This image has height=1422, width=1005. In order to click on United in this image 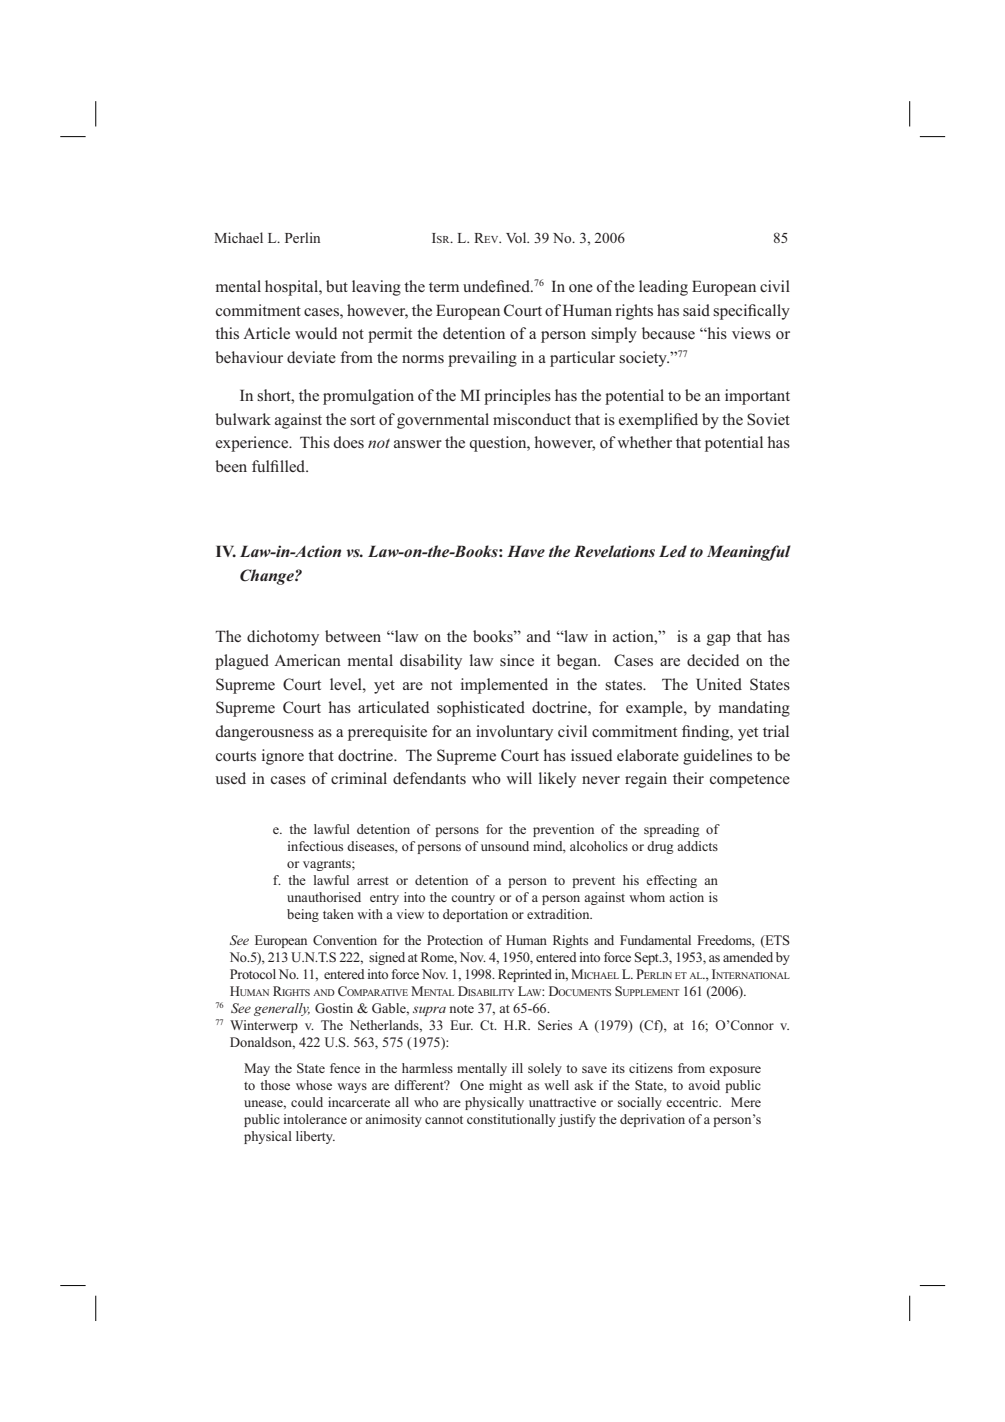, I will do `click(719, 684)`.
